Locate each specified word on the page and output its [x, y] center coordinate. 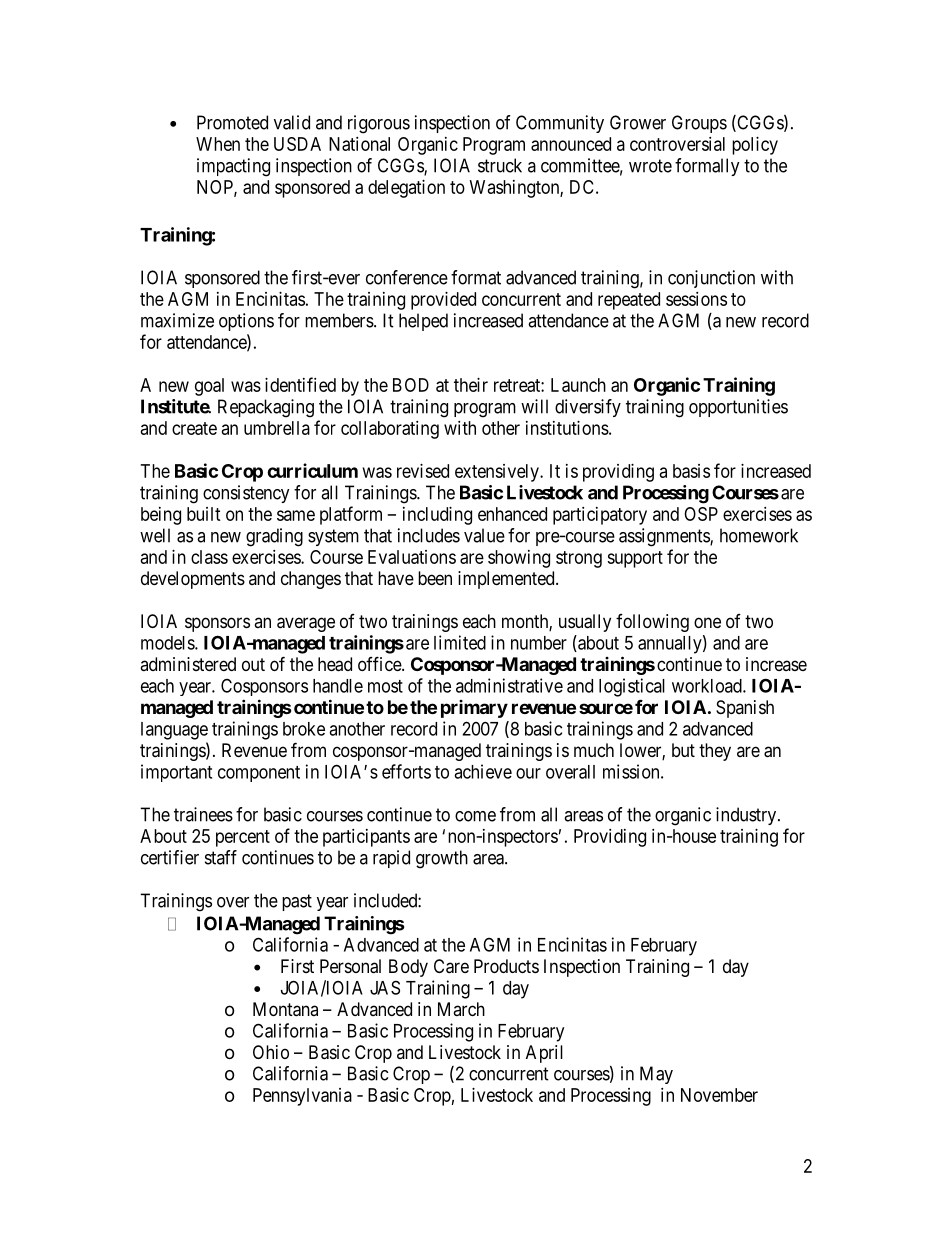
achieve [483, 771]
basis [691, 471]
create [194, 428]
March [461, 1009]
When [218, 144]
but [683, 750]
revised [423, 471]
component [259, 774]
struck [500, 165]
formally [707, 167]
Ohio [271, 1052]
